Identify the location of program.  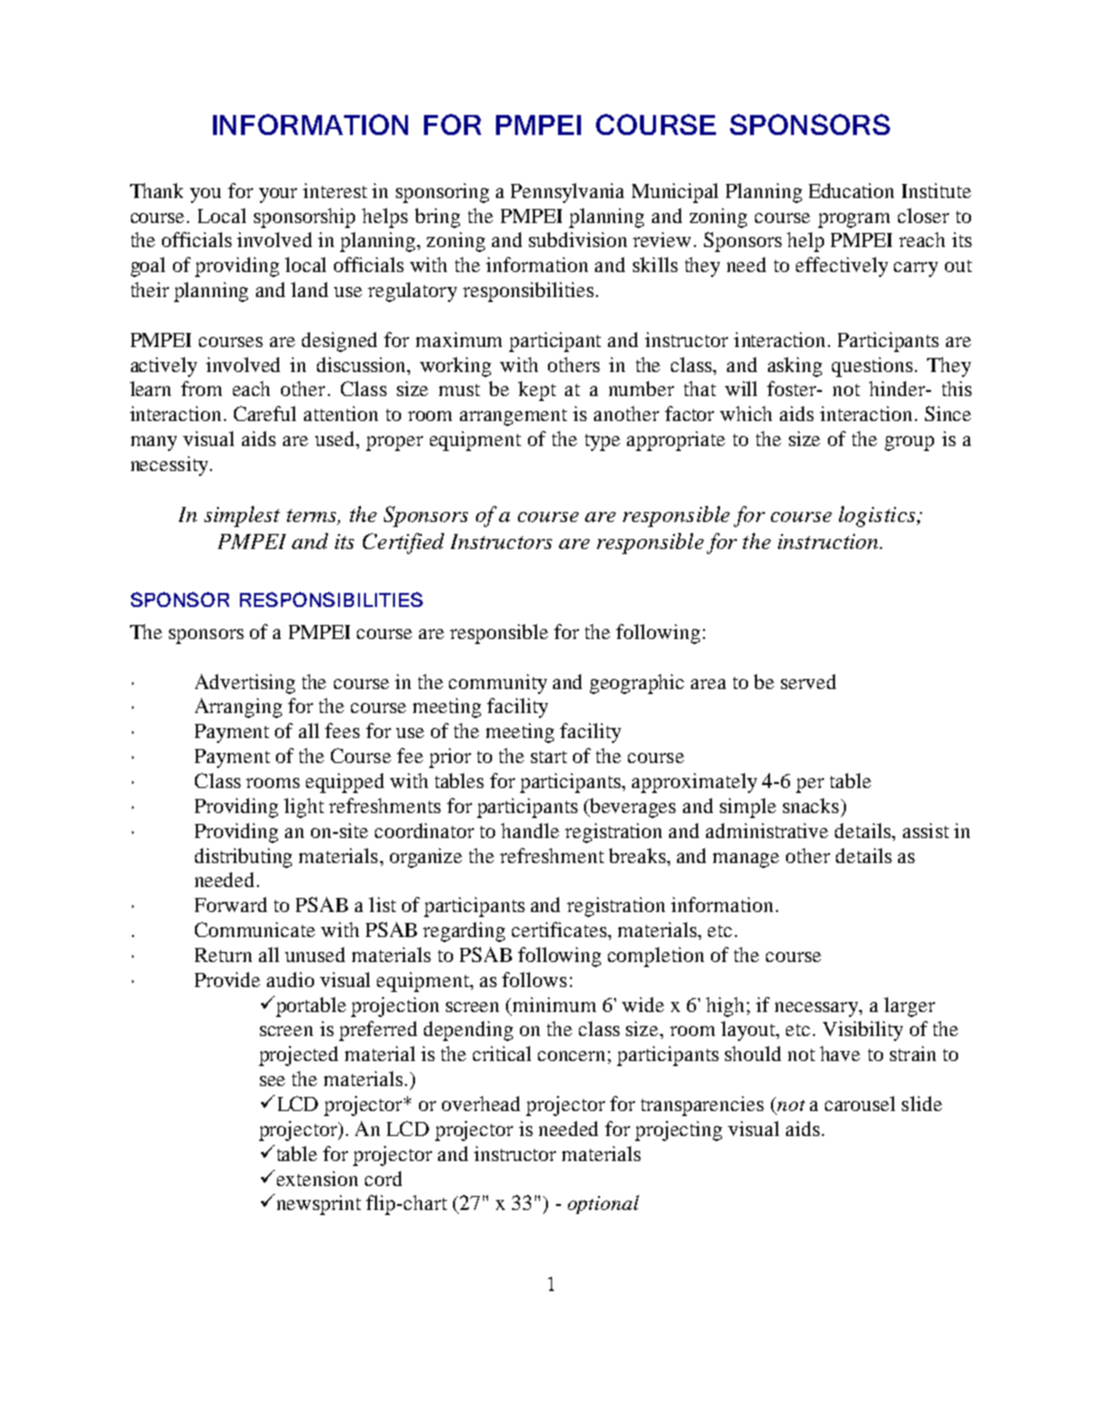
(854, 220).
